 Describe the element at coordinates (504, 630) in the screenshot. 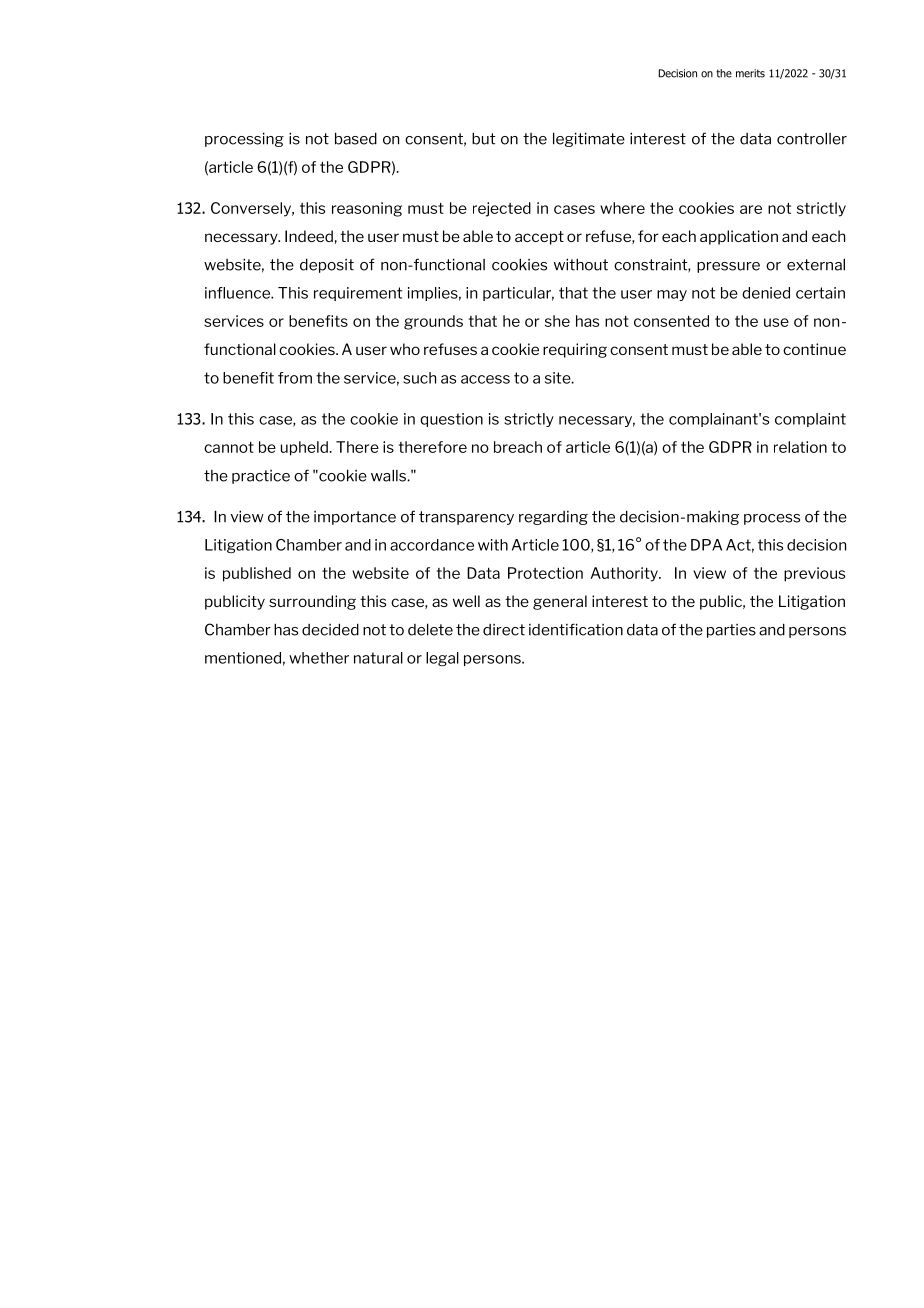

I see `direct` at that location.
